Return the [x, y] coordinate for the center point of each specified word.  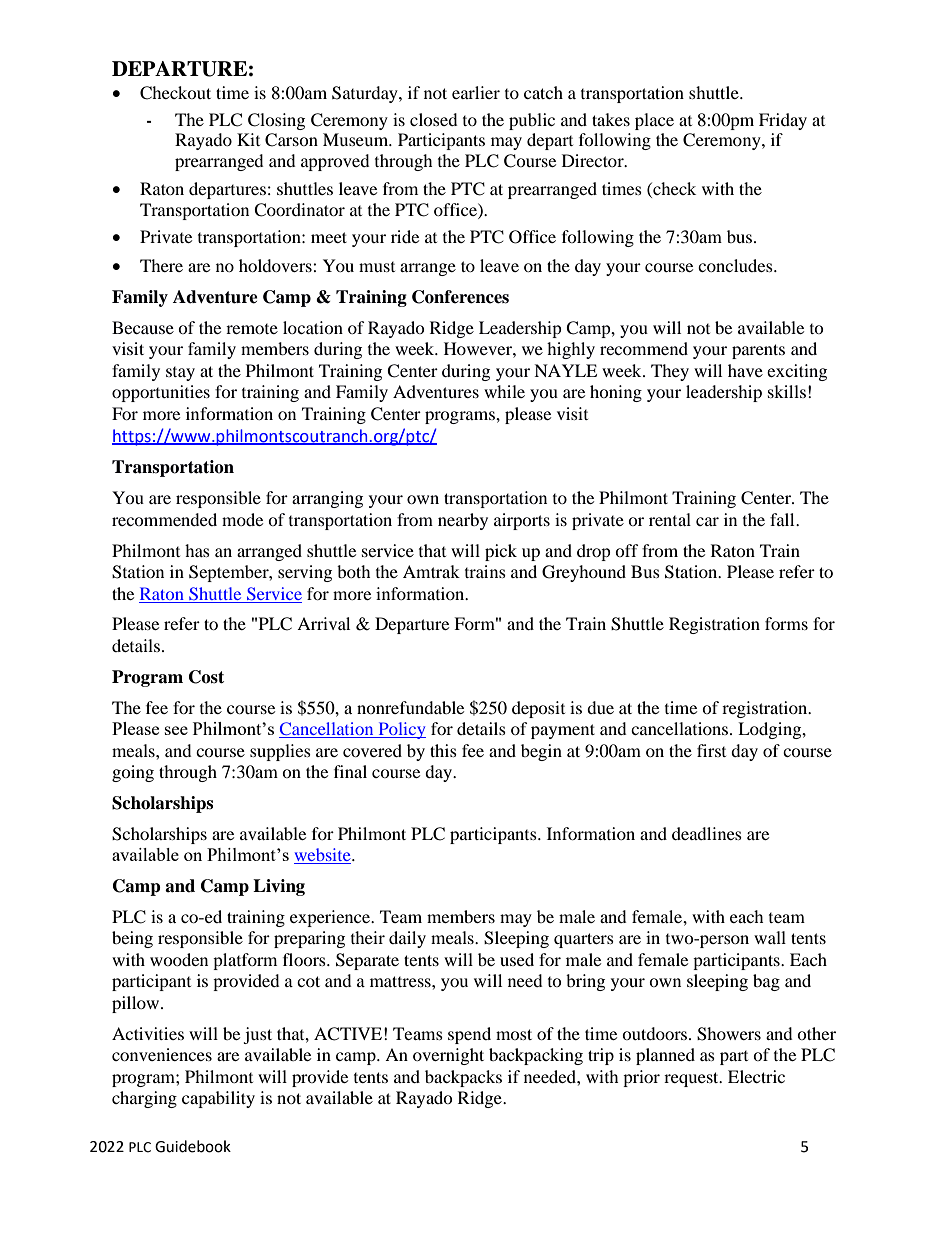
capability [218, 1099]
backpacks [463, 1078]
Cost [206, 677]
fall [783, 519]
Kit [248, 139]
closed [434, 119]
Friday [783, 121]
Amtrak [431, 571]
